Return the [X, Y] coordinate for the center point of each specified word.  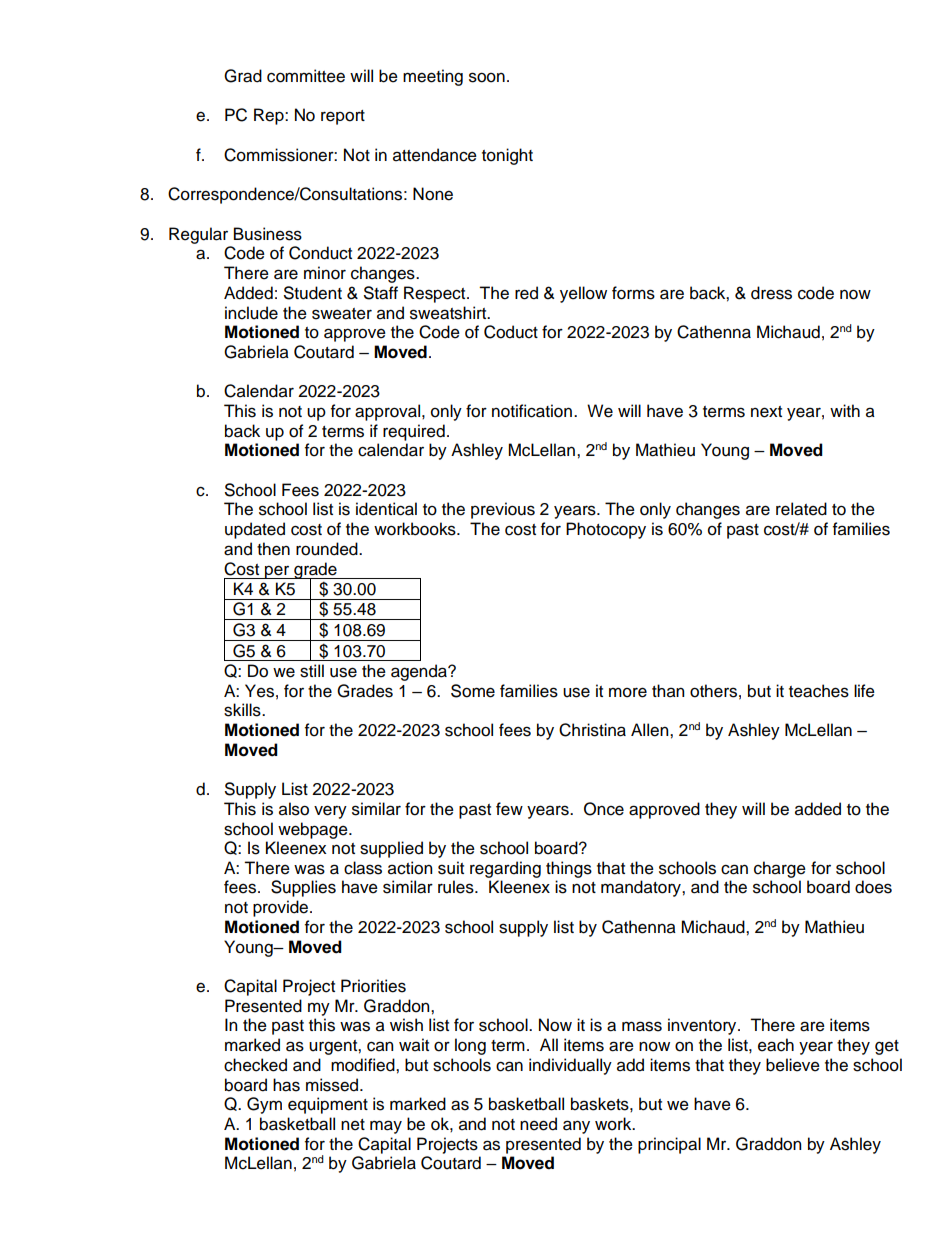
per [277, 572]
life [864, 691]
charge [780, 869]
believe [793, 1065]
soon [487, 77]
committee [306, 76]
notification [532, 411]
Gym [264, 1105]
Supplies [303, 888]
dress [771, 293]
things [569, 869]
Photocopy [606, 530]
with [845, 410]
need [538, 1124]
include [251, 313]
